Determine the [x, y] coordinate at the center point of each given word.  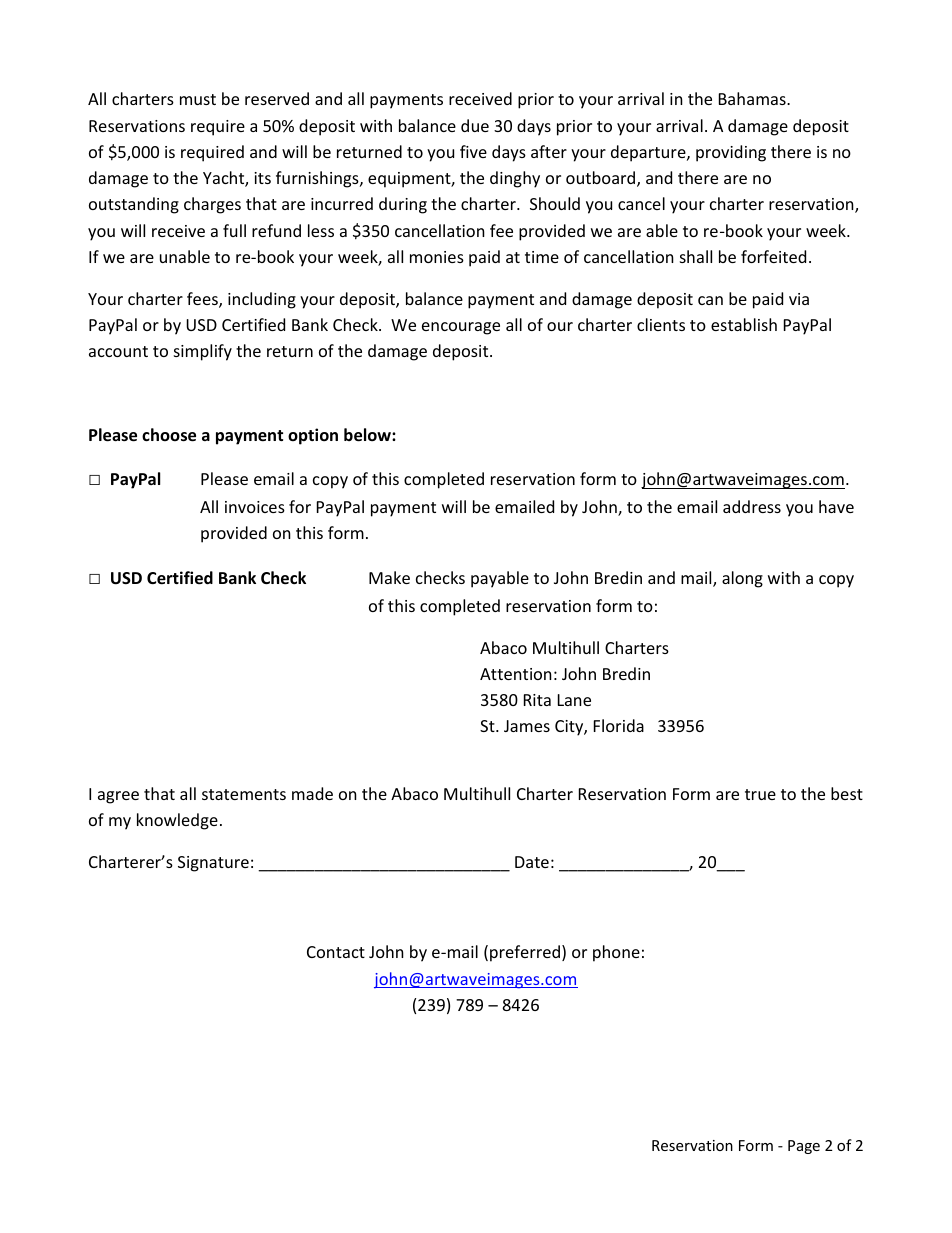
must [198, 99]
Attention [516, 674]
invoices [255, 507]
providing [731, 153]
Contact [336, 952]
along [742, 579]
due [475, 125]
